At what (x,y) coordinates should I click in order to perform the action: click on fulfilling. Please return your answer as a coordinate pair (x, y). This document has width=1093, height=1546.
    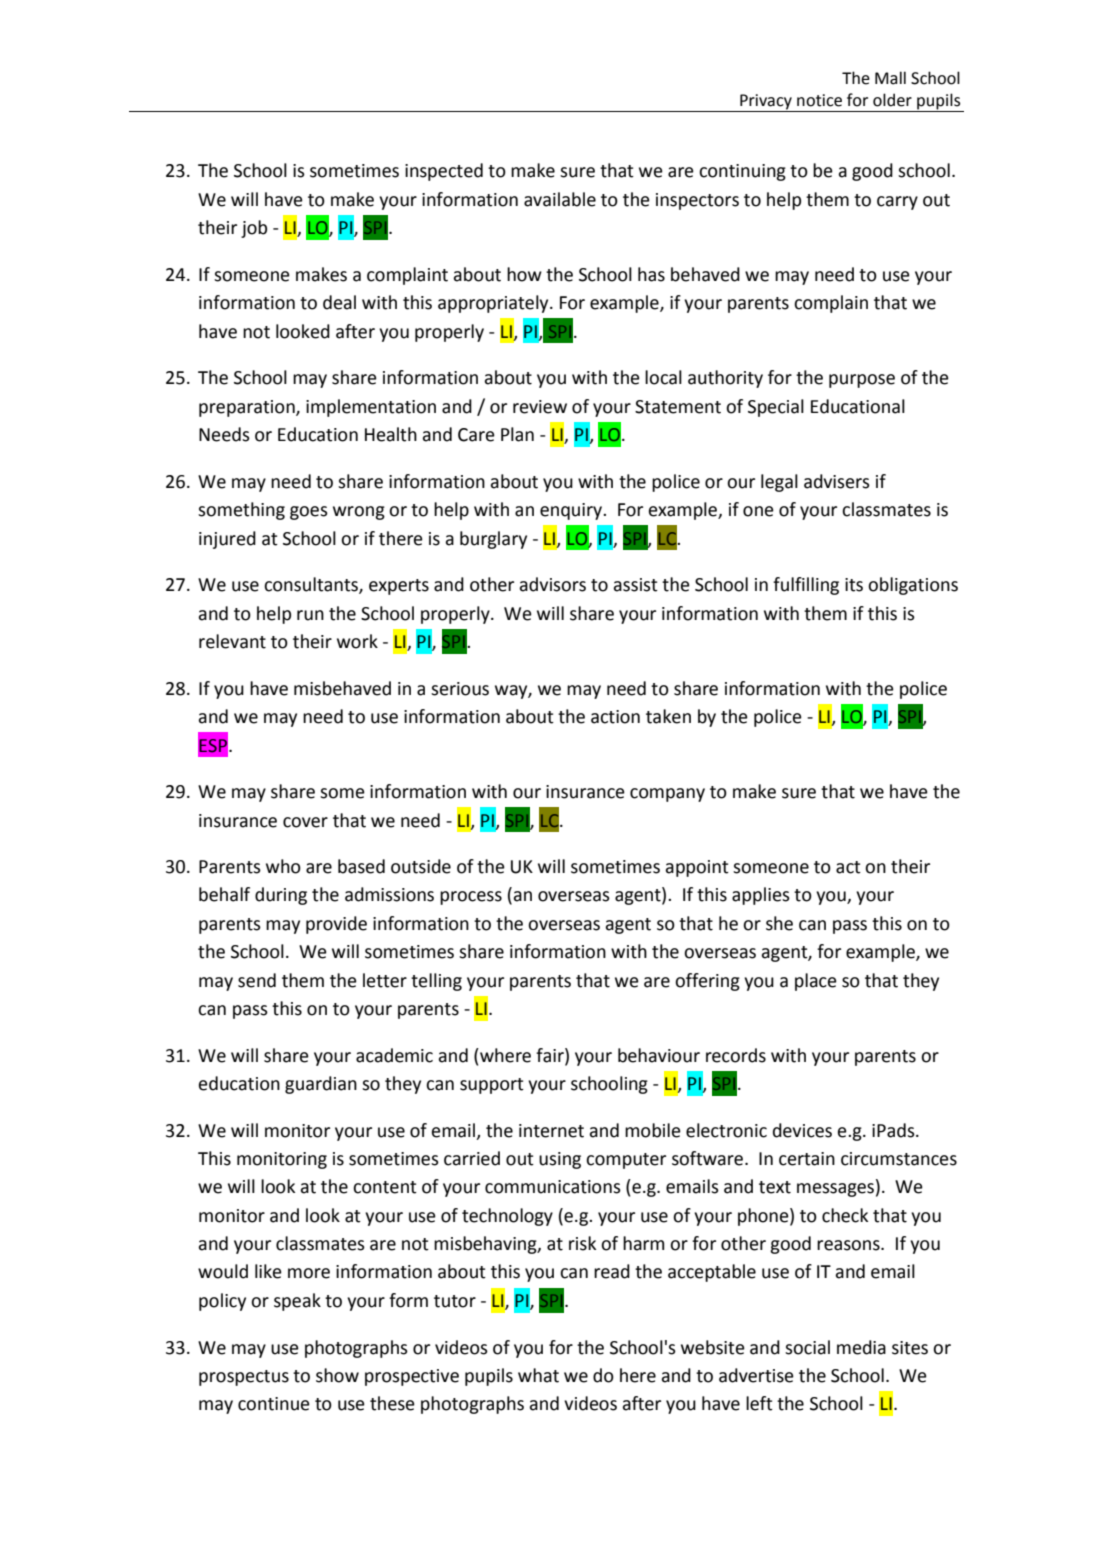
    Looking at the image, I should click on (806, 586).
